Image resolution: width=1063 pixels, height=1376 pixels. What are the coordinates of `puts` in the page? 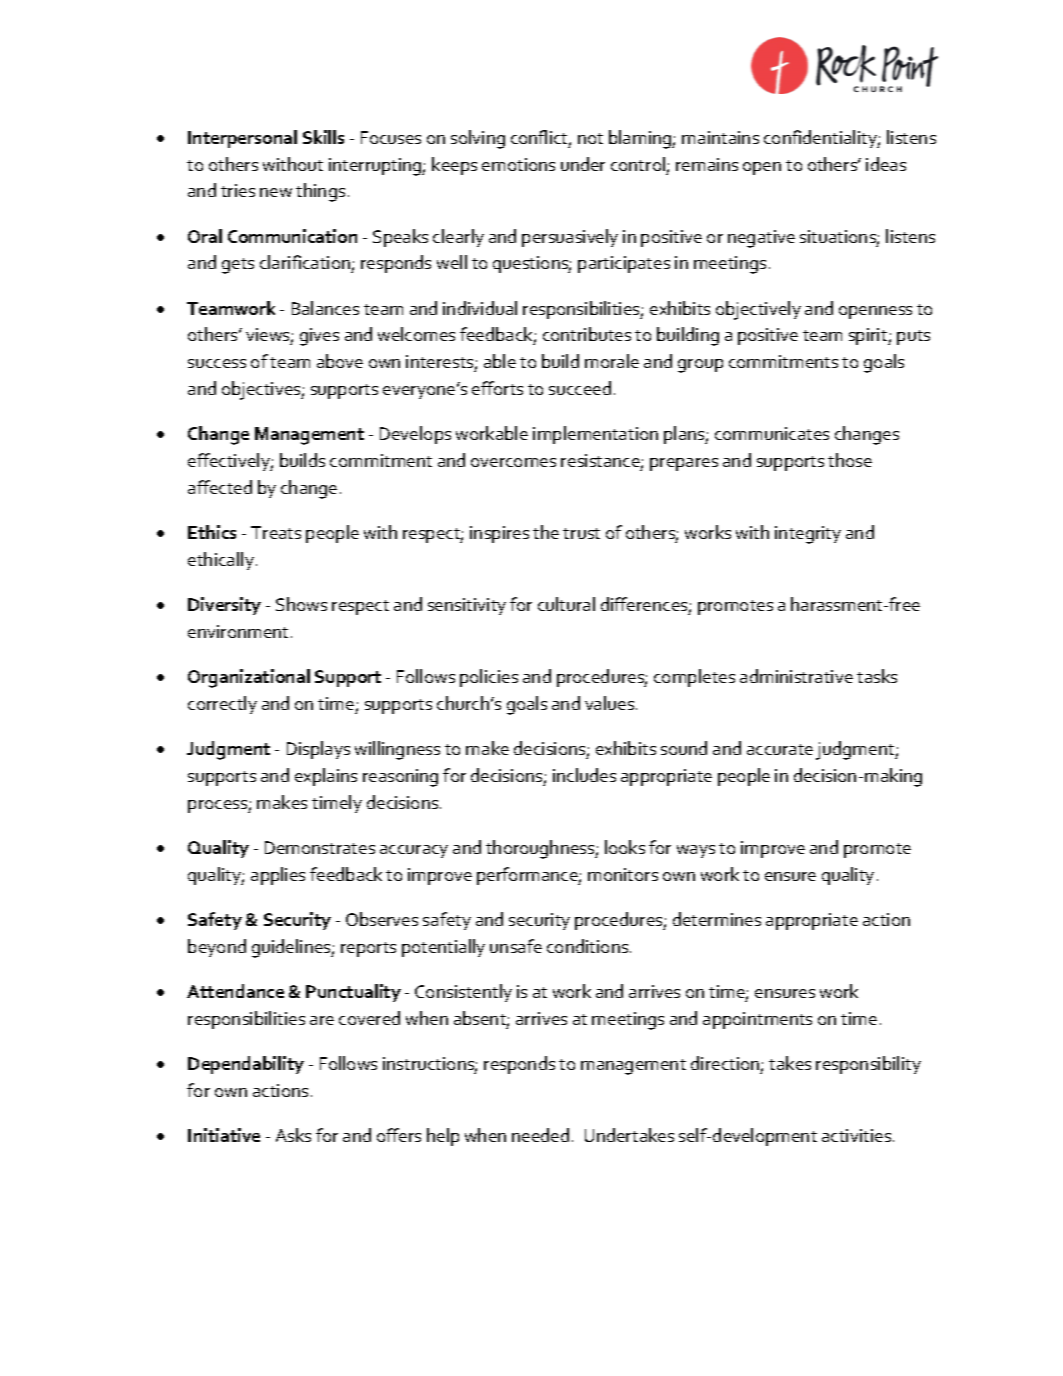 It's located at (913, 337).
